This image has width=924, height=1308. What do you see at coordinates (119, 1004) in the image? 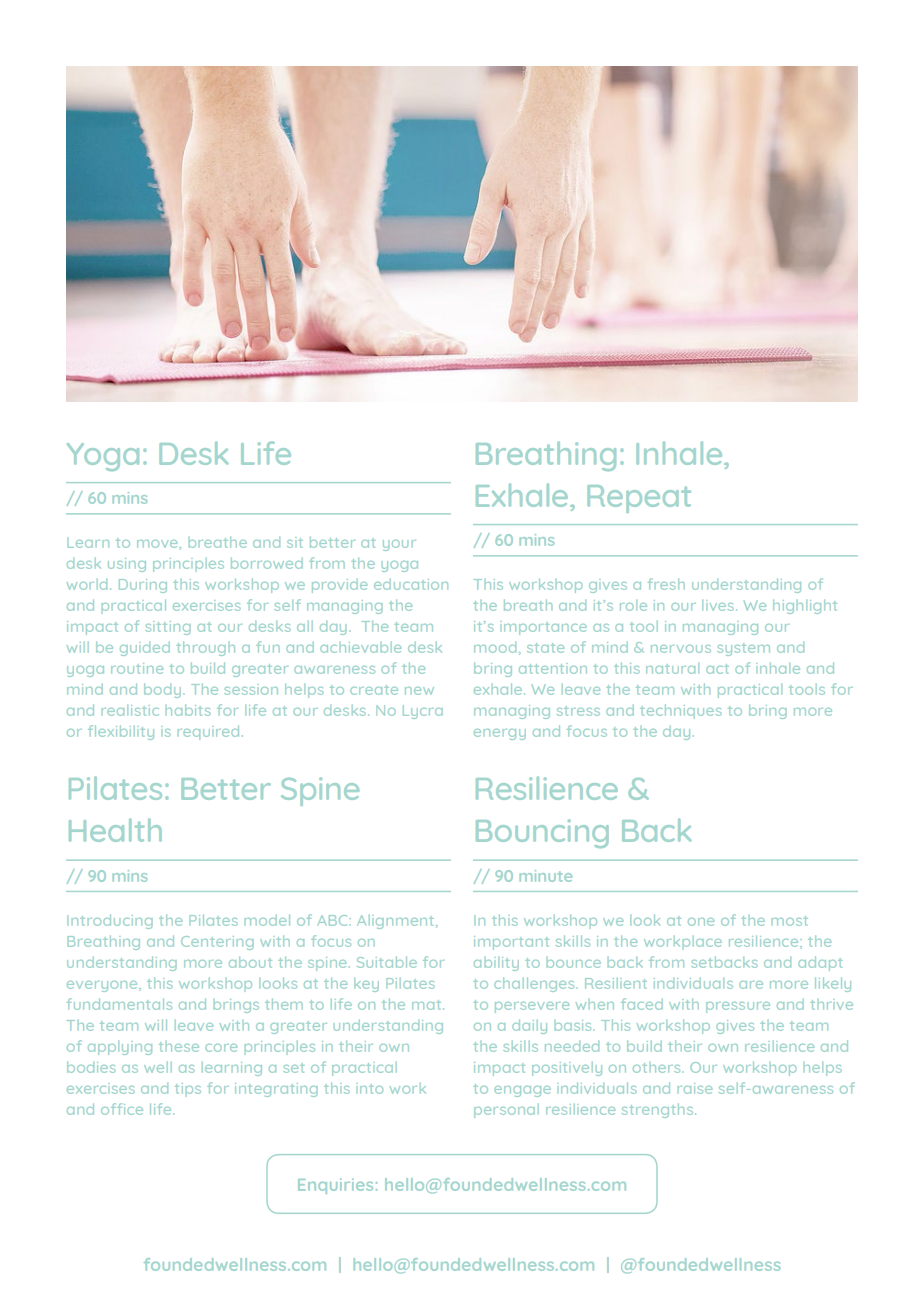
I see `fundamentals` at bounding box center [119, 1004].
